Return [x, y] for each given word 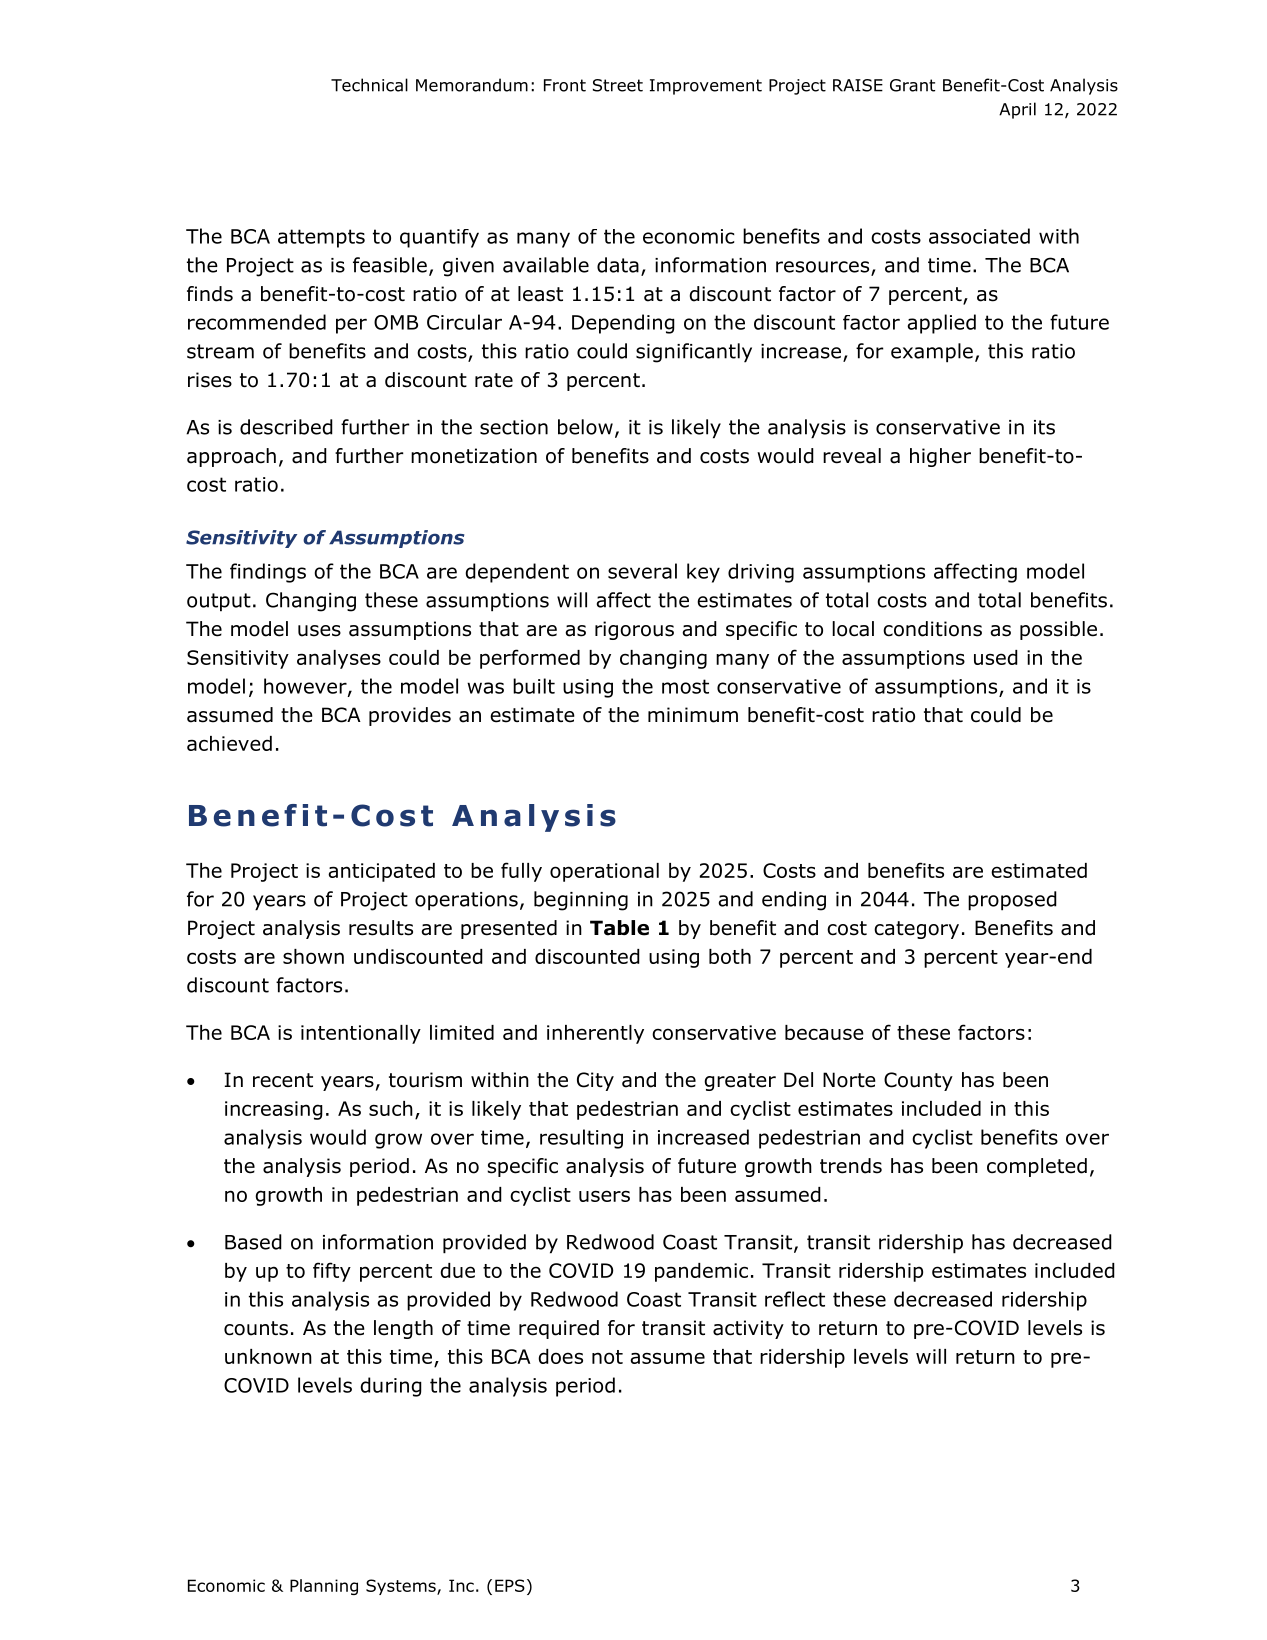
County [918, 1081]
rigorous [634, 630]
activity [748, 1329]
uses [319, 631]
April [1017, 110]
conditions [932, 629]
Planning [324, 1587]
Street [618, 85]
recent [283, 1080]
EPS [510, 1585]
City [595, 1081]
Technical [369, 85]
